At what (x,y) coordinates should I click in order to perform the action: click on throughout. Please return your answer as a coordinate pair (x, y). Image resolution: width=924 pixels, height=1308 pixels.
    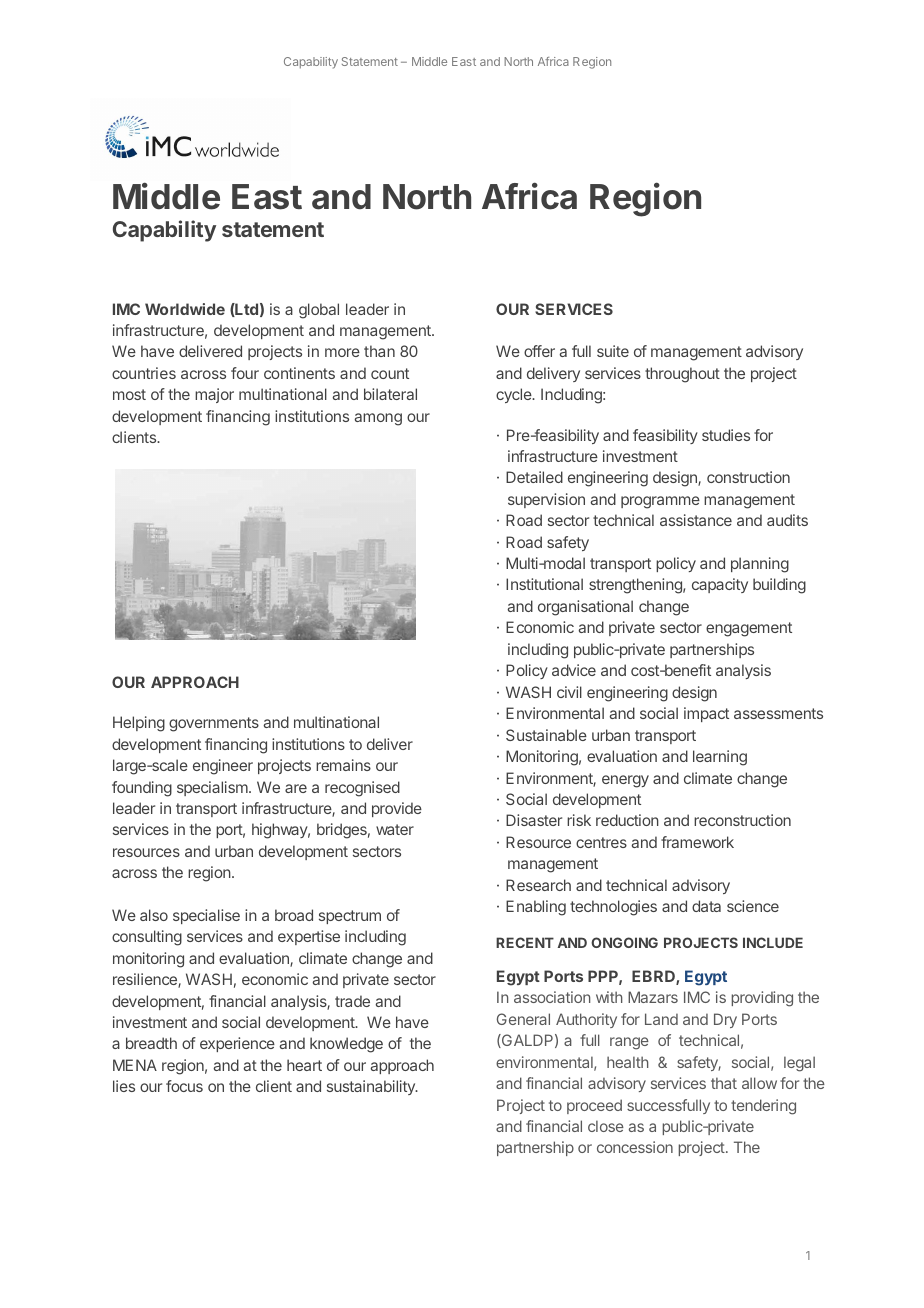
    Looking at the image, I should click on (682, 375).
